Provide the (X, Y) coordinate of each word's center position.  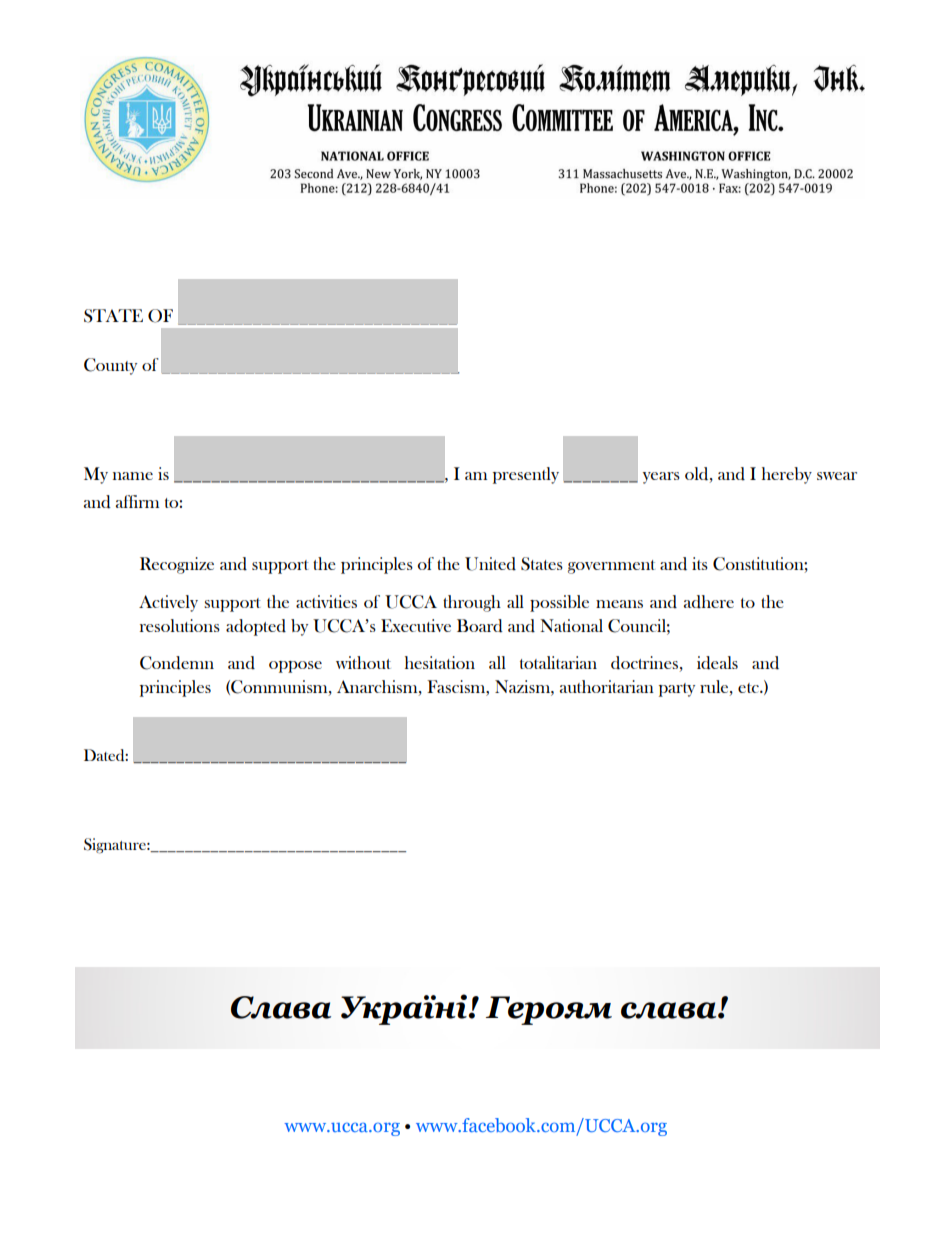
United (490, 564)
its (700, 563)
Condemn (177, 663)
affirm (137, 501)
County (110, 366)
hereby (787, 475)
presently (526, 475)
